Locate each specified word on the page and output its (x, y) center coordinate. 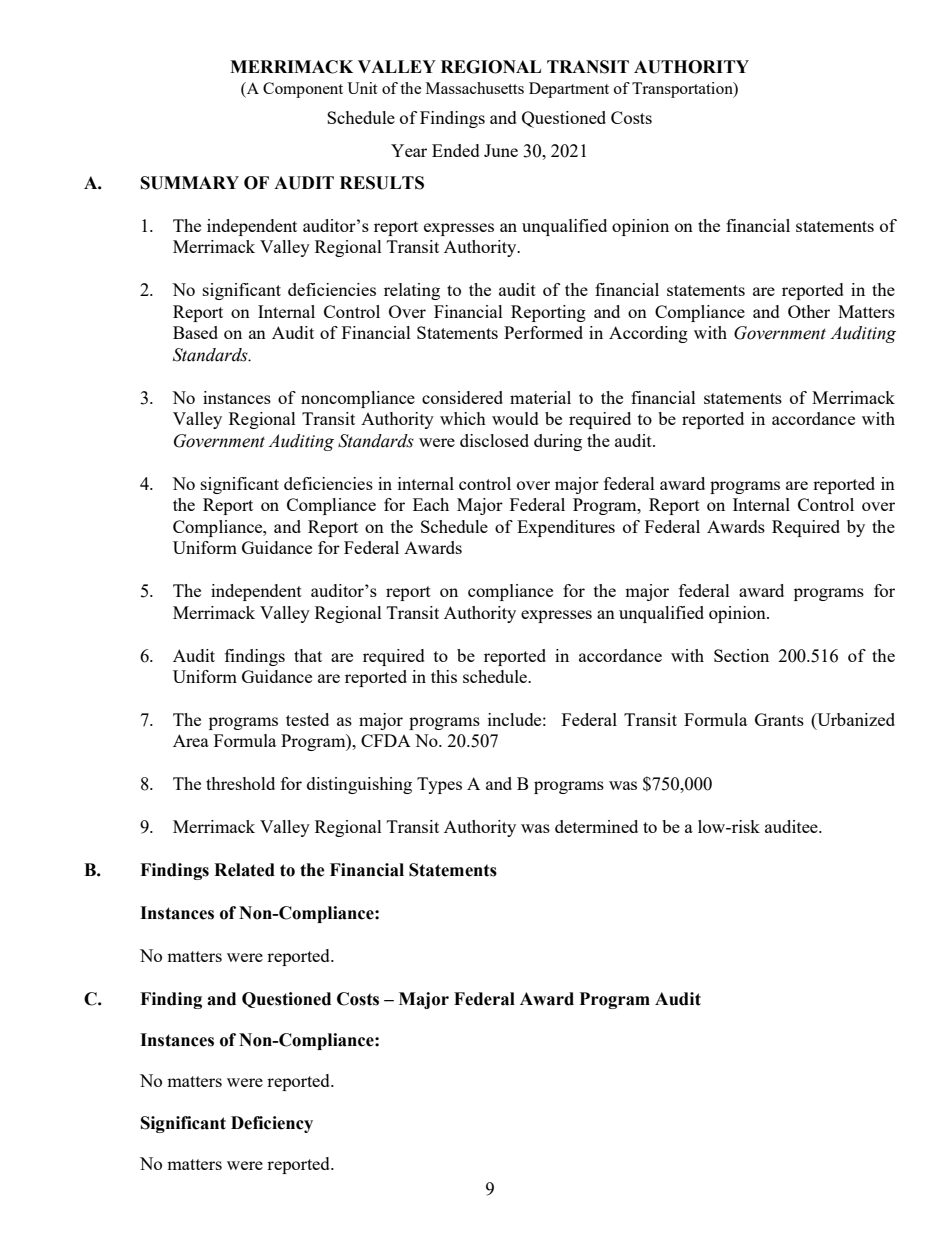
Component (303, 90)
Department (569, 90)
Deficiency (272, 1124)
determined (596, 826)
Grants (779, 719)
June (501, 150)
